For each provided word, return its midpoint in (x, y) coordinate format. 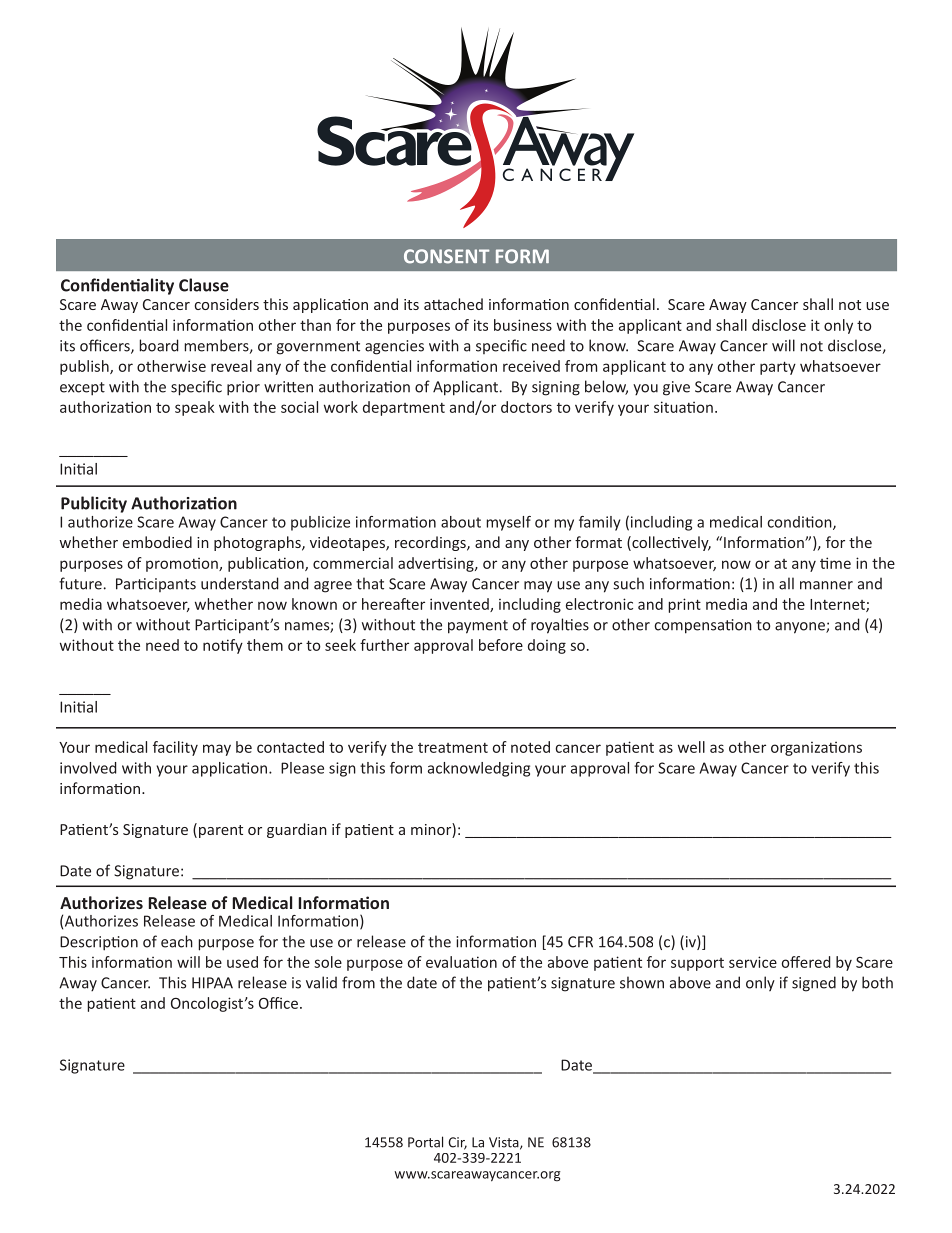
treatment (453, 748)
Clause (204, 285)
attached (453, 304)
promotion (183, 564)
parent (221, 831)
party (778, 368)
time (835, 563)
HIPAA (212, 983)
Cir (457, 1143)
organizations (816, 748)
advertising (437, 564)
